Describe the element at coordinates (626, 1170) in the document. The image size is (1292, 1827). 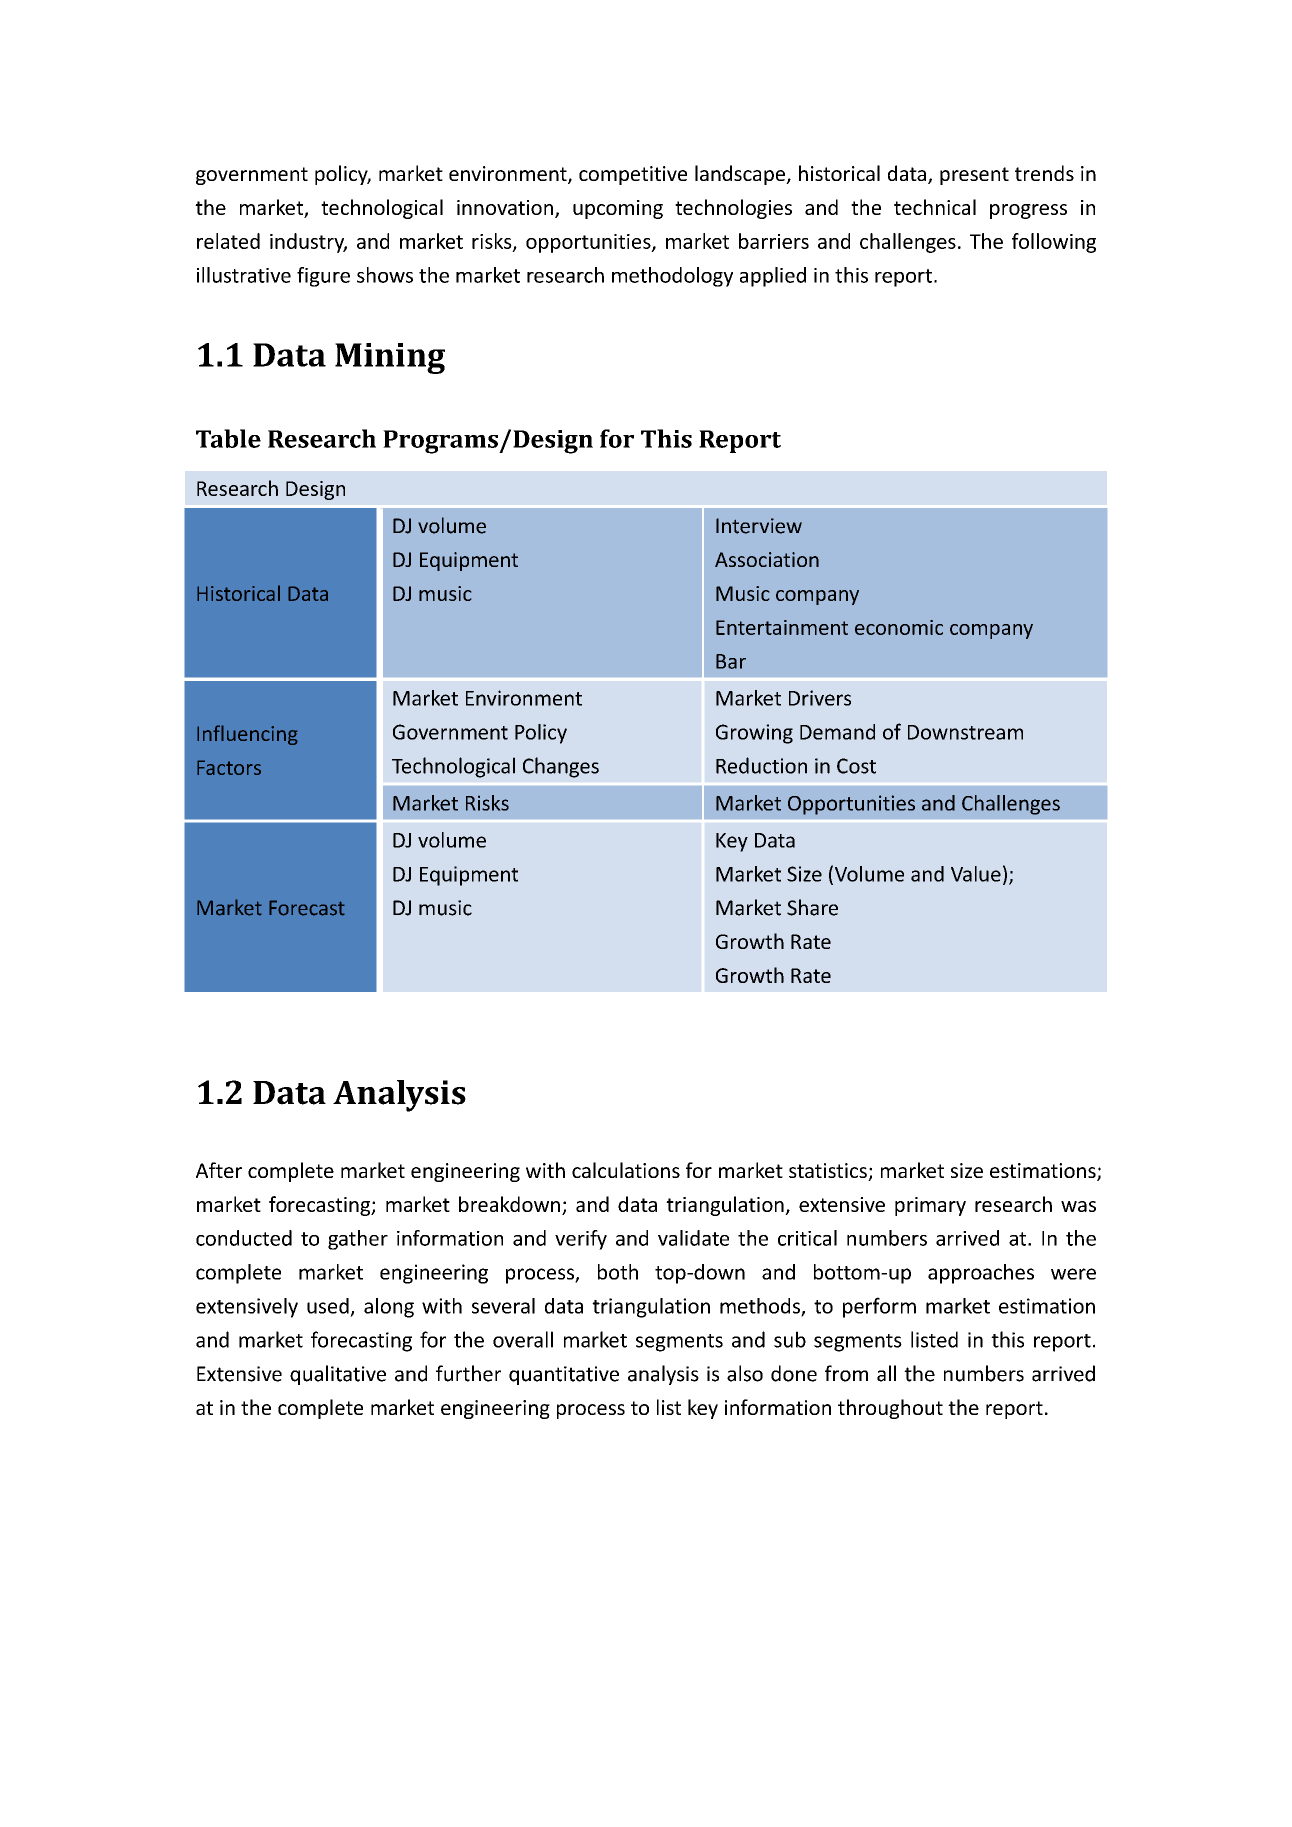
I see `calculations` at that location.
